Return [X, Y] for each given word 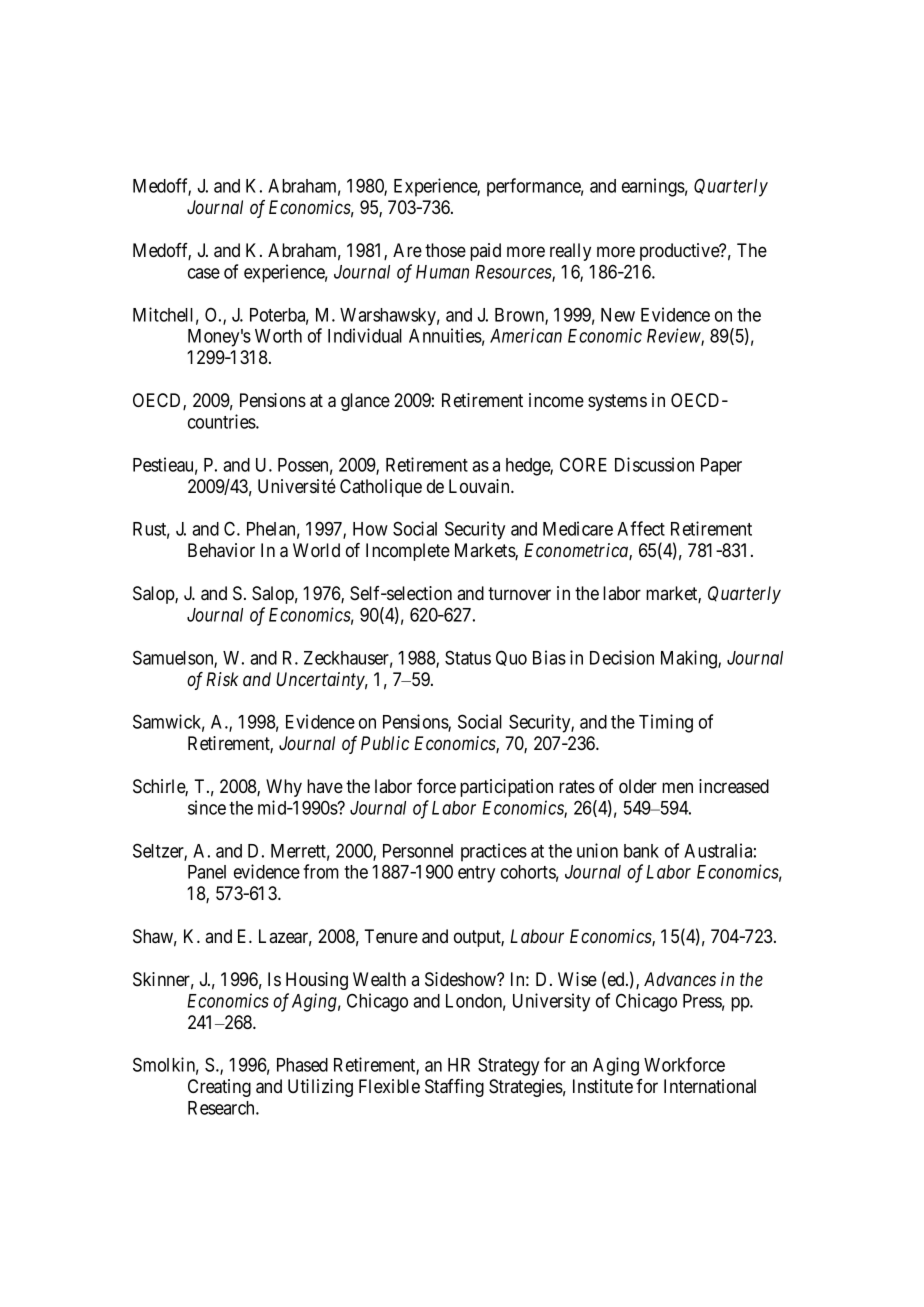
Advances [680, 979]
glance [365, 402]
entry [476, 874]
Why [284, 788]
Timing [666, 723]
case [204, 273]
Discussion [654, 464]
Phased [302, 1065]
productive [680, 252]
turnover [519, 594]
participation [506, 788]
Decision [622, 657]
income [556, 400]
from [321, 871]
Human [442, 272]
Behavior [221, 550]
